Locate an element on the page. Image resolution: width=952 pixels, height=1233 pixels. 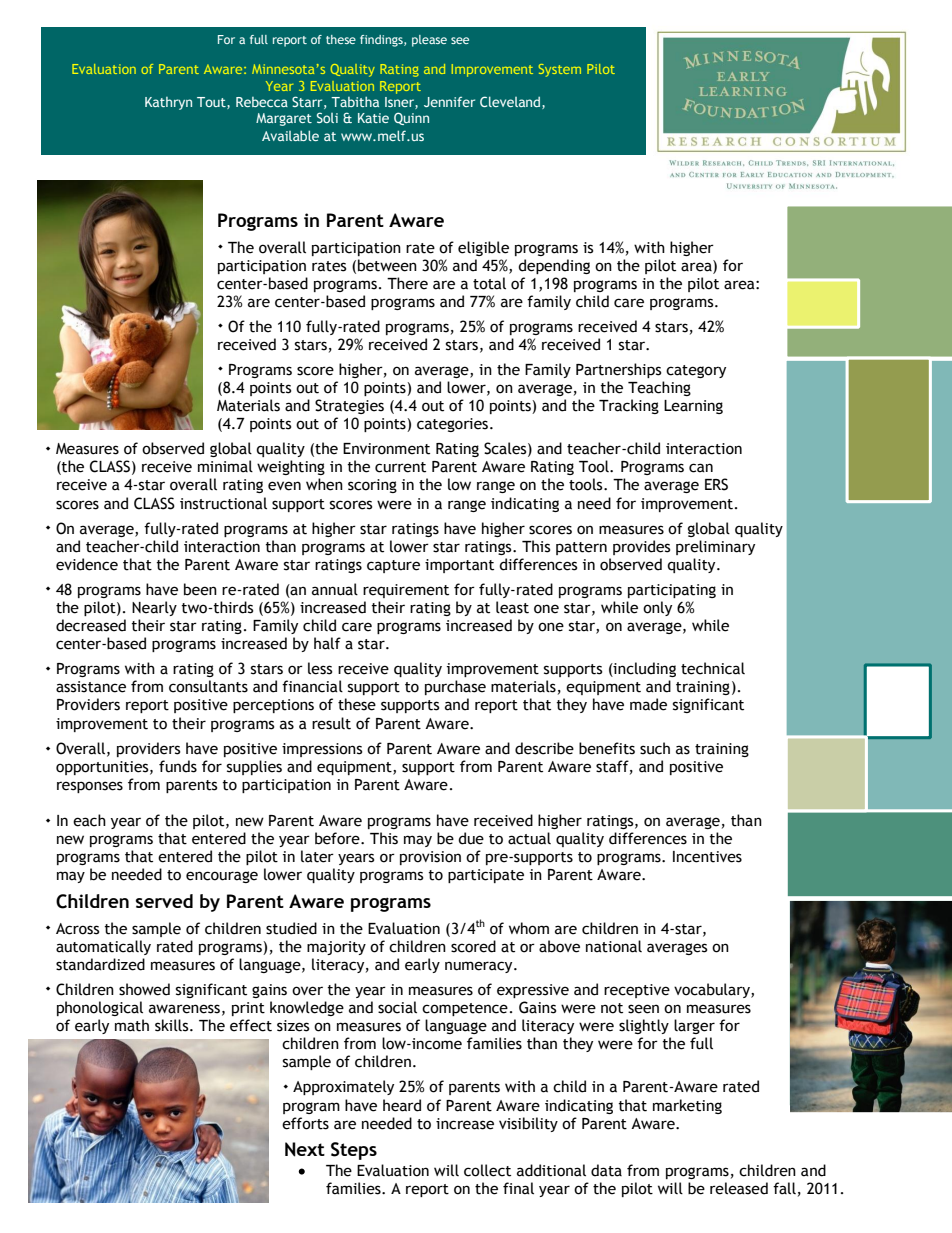
funds is located at coordinates (178, 766).
